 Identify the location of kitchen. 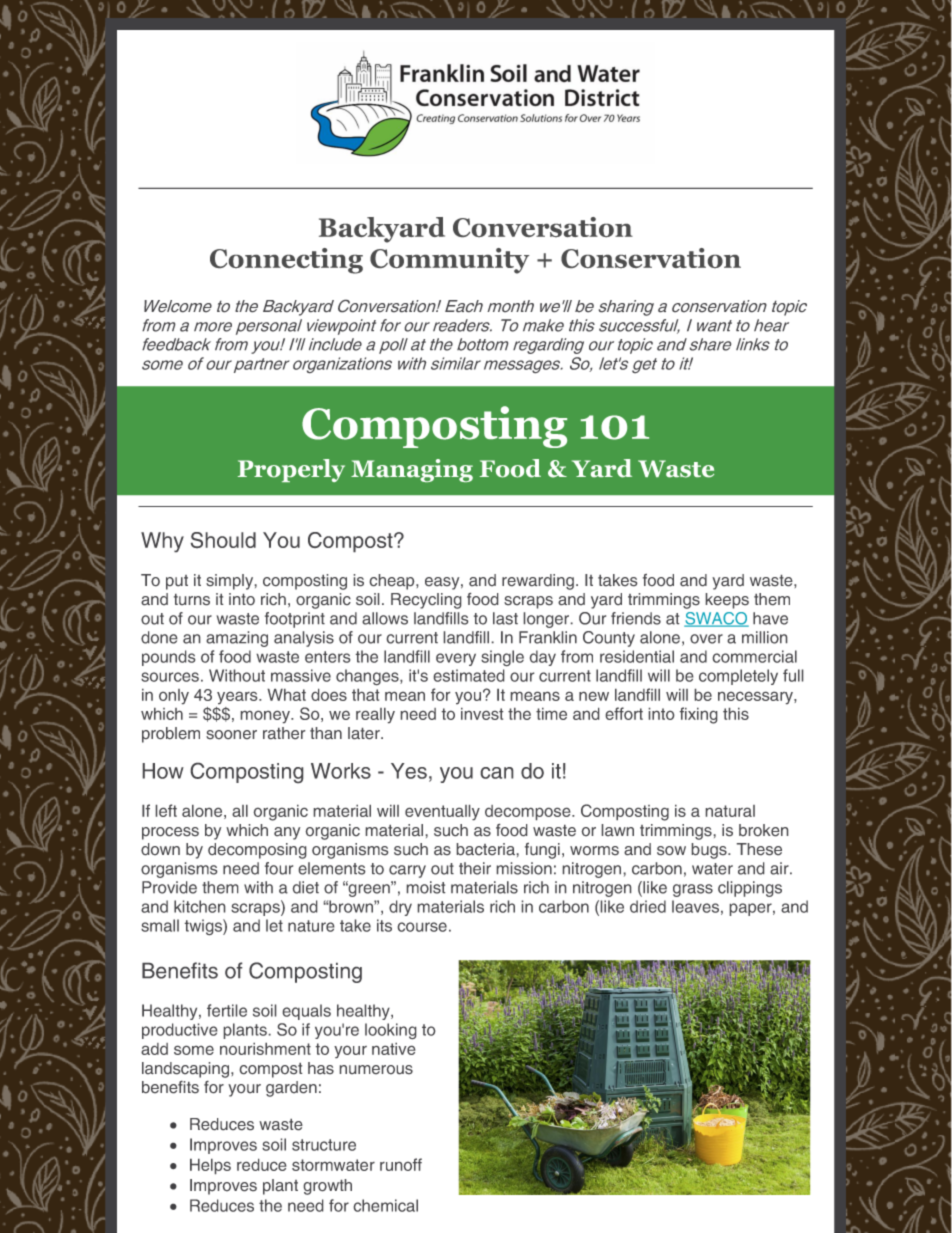
(199, 906).
